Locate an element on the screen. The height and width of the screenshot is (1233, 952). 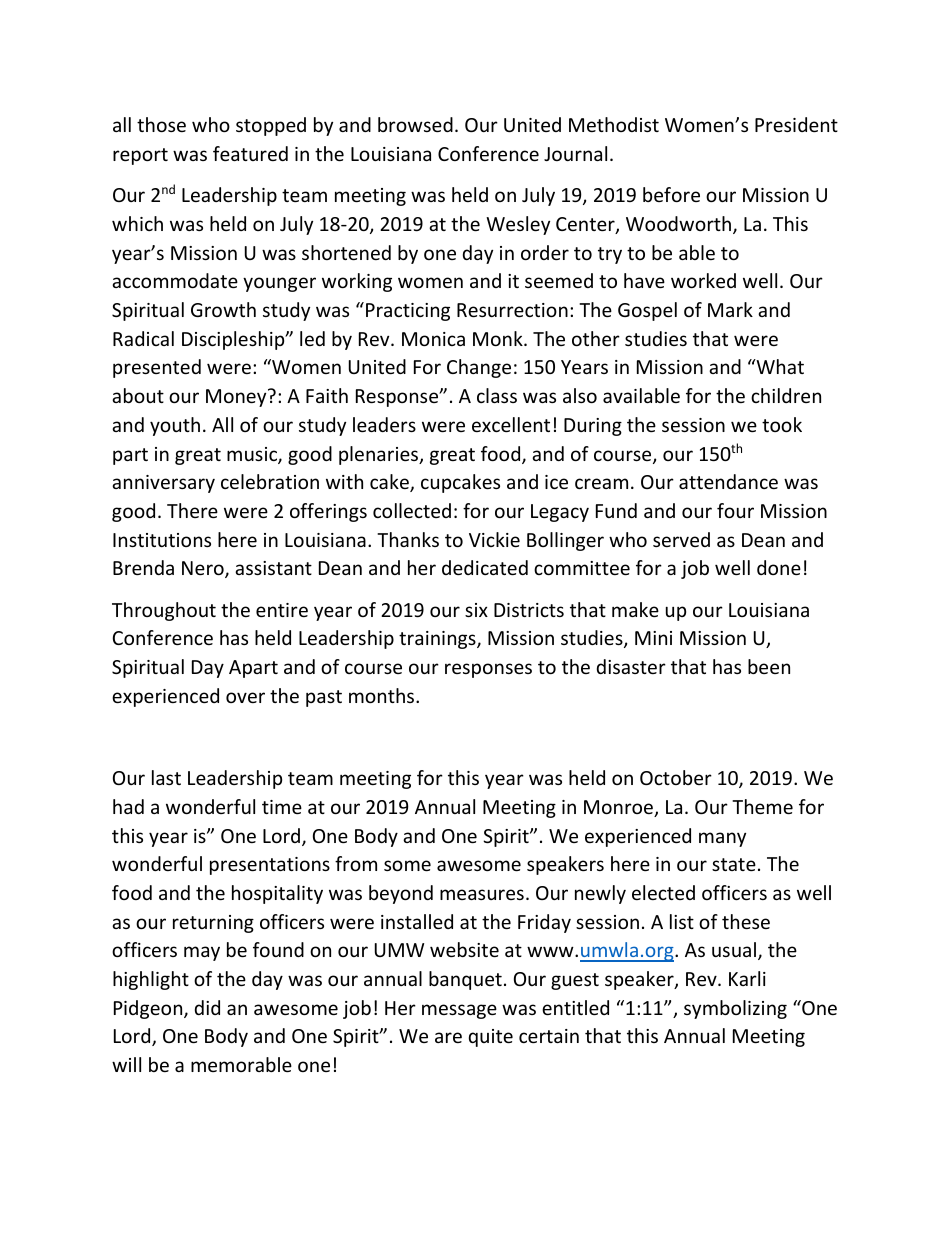
attendance is located at coordinates (728, 481).
